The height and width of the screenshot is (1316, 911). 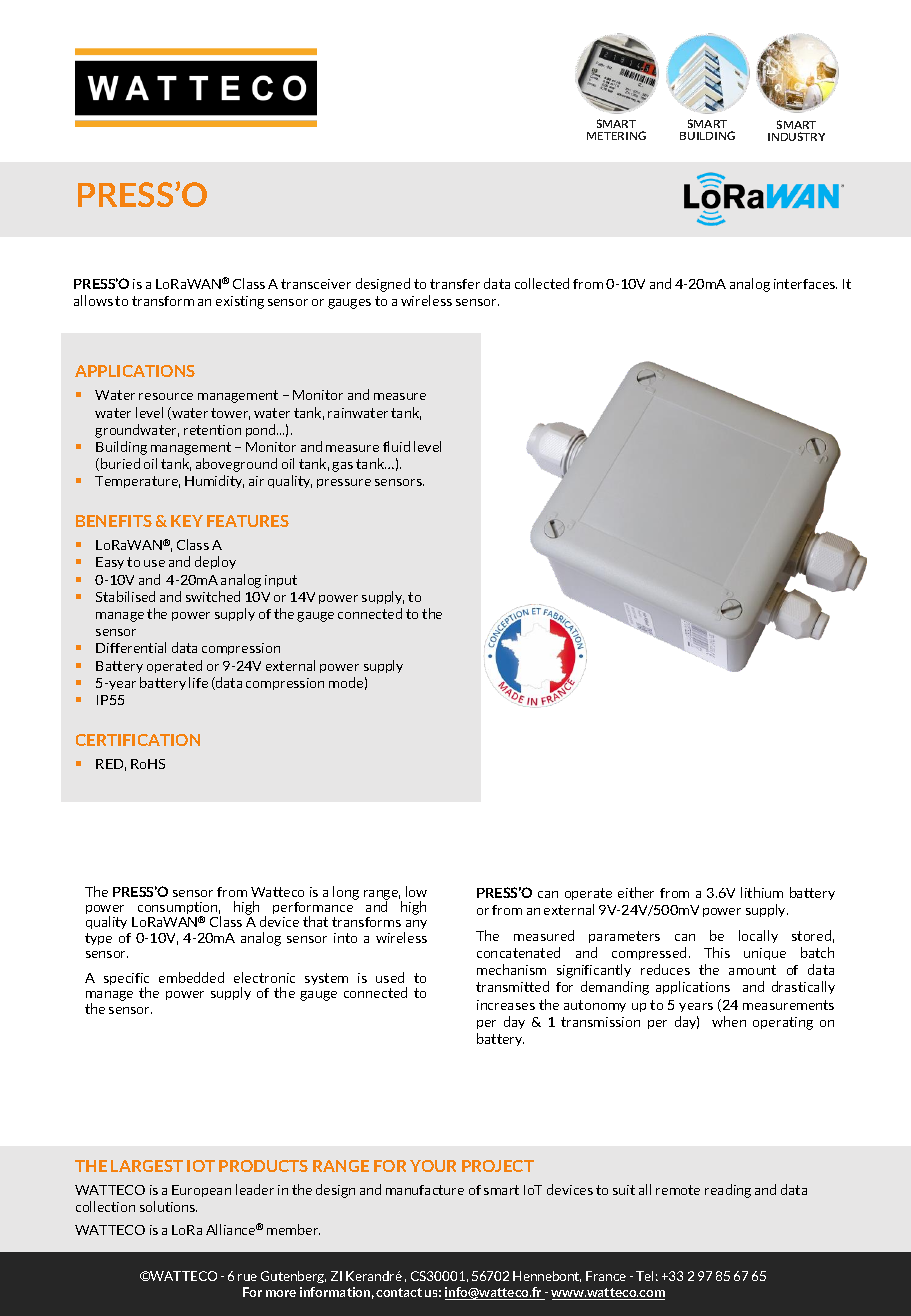 I want to click on existing, so click(x=240, y=302).
